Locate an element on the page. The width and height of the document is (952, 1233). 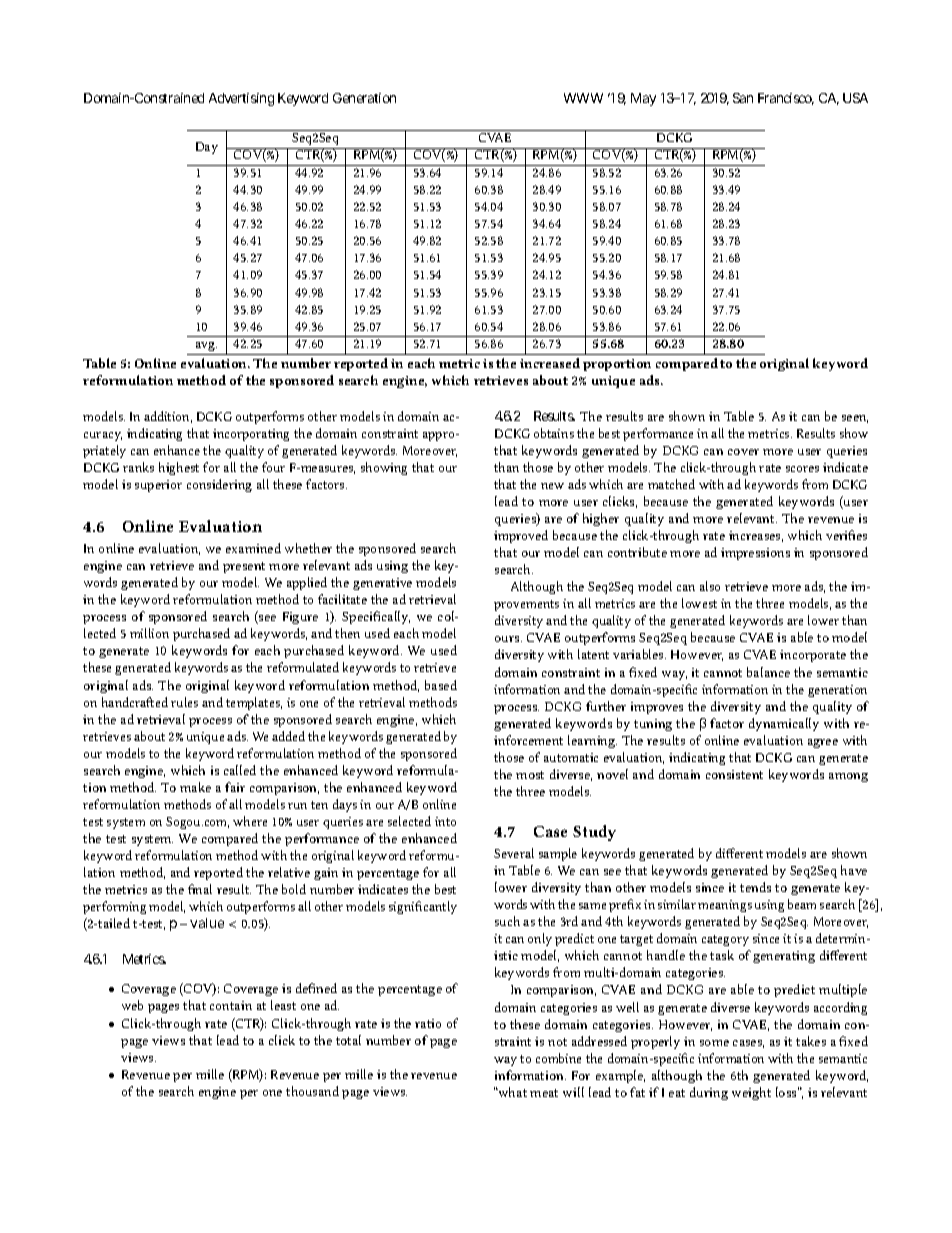
Francisco is located at coordinates (786, 99).
